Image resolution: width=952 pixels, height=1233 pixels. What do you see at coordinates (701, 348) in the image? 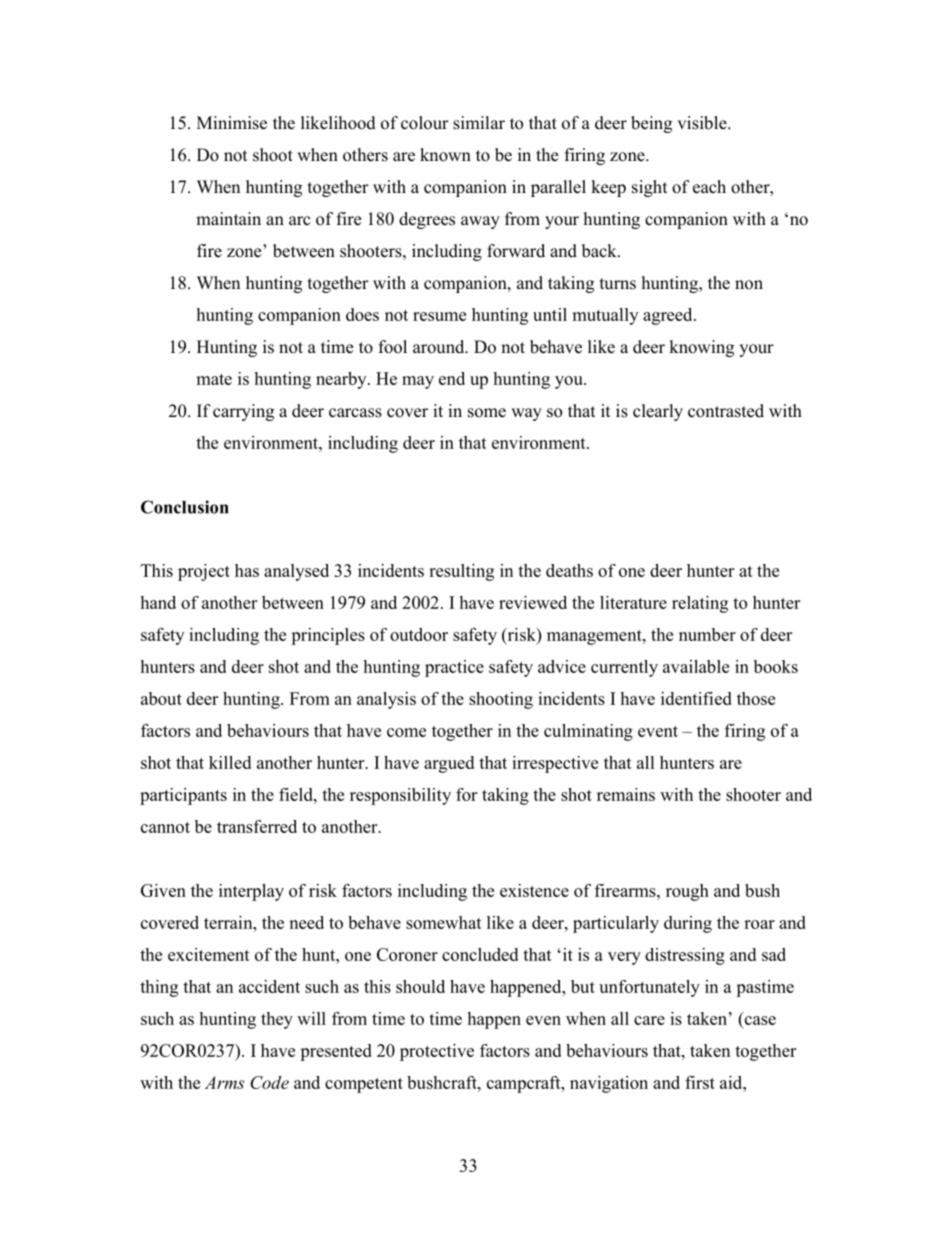
I see `knowing` at bounding box center [701, 348].
